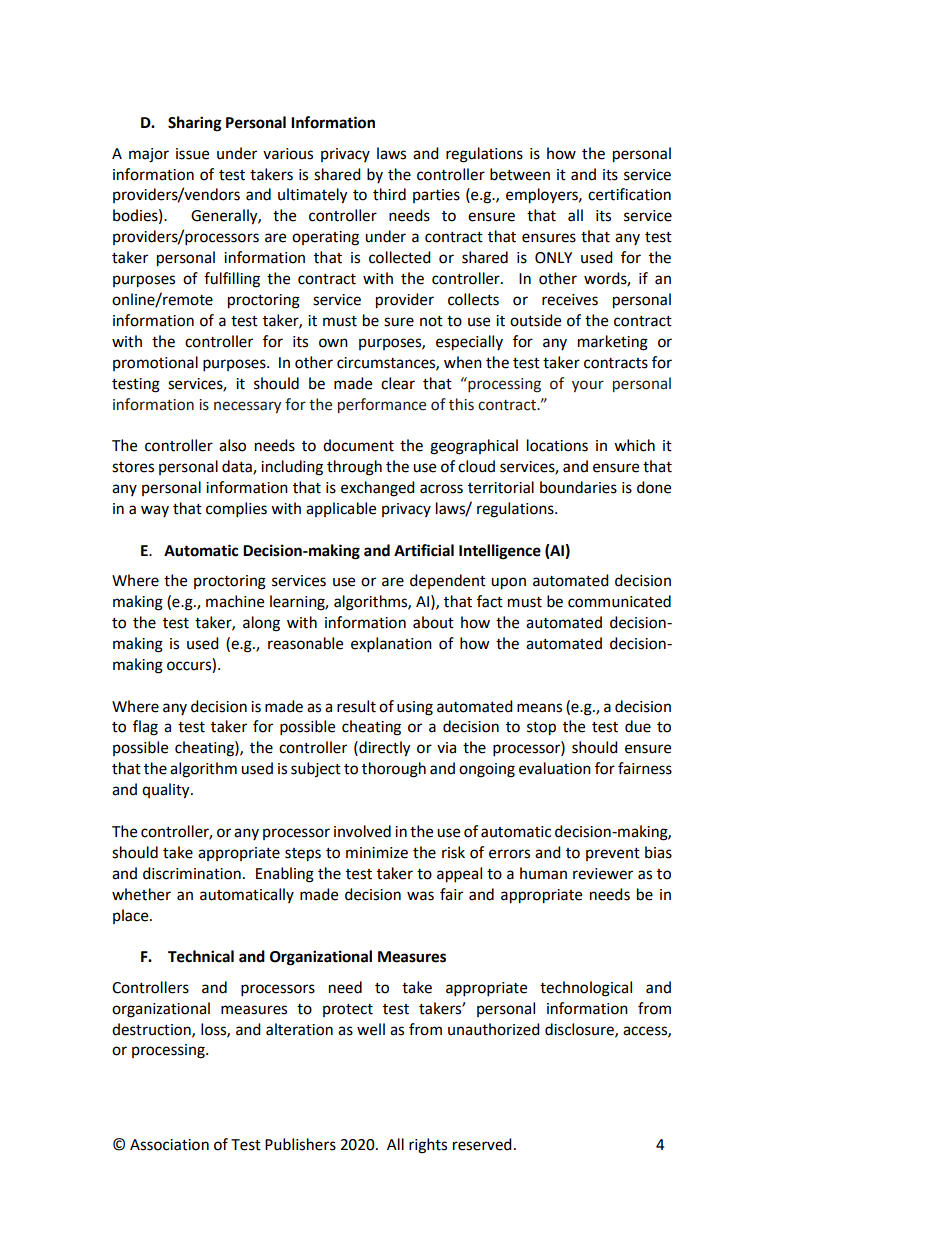 This document has height=1233, width=952. I want to click on rights, so click(428, 1146).
